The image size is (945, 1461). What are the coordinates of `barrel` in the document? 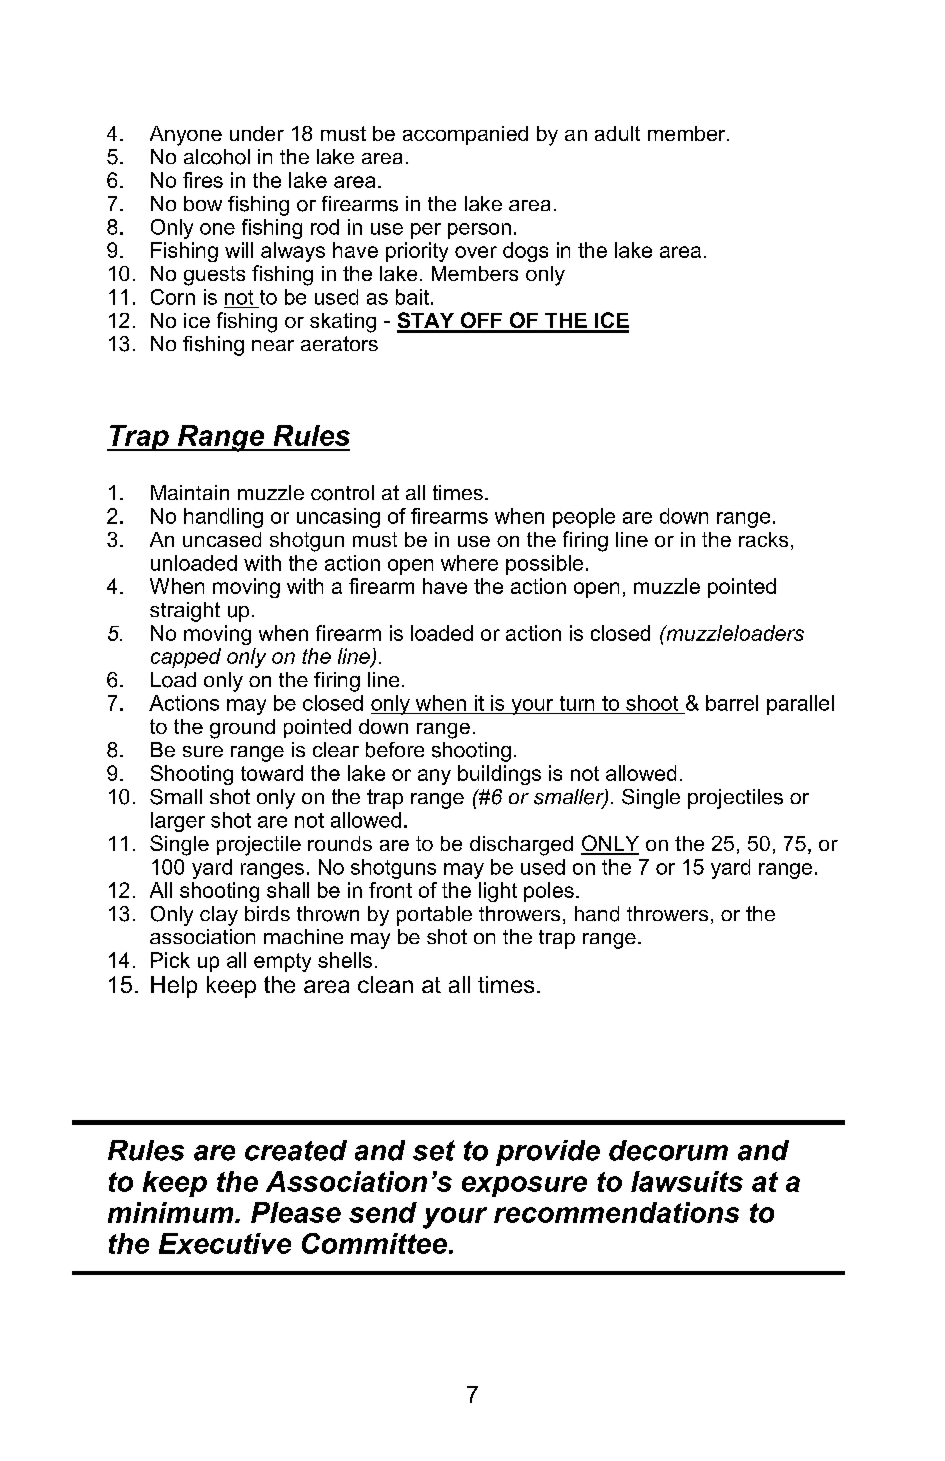 It's located at (732, 703).
